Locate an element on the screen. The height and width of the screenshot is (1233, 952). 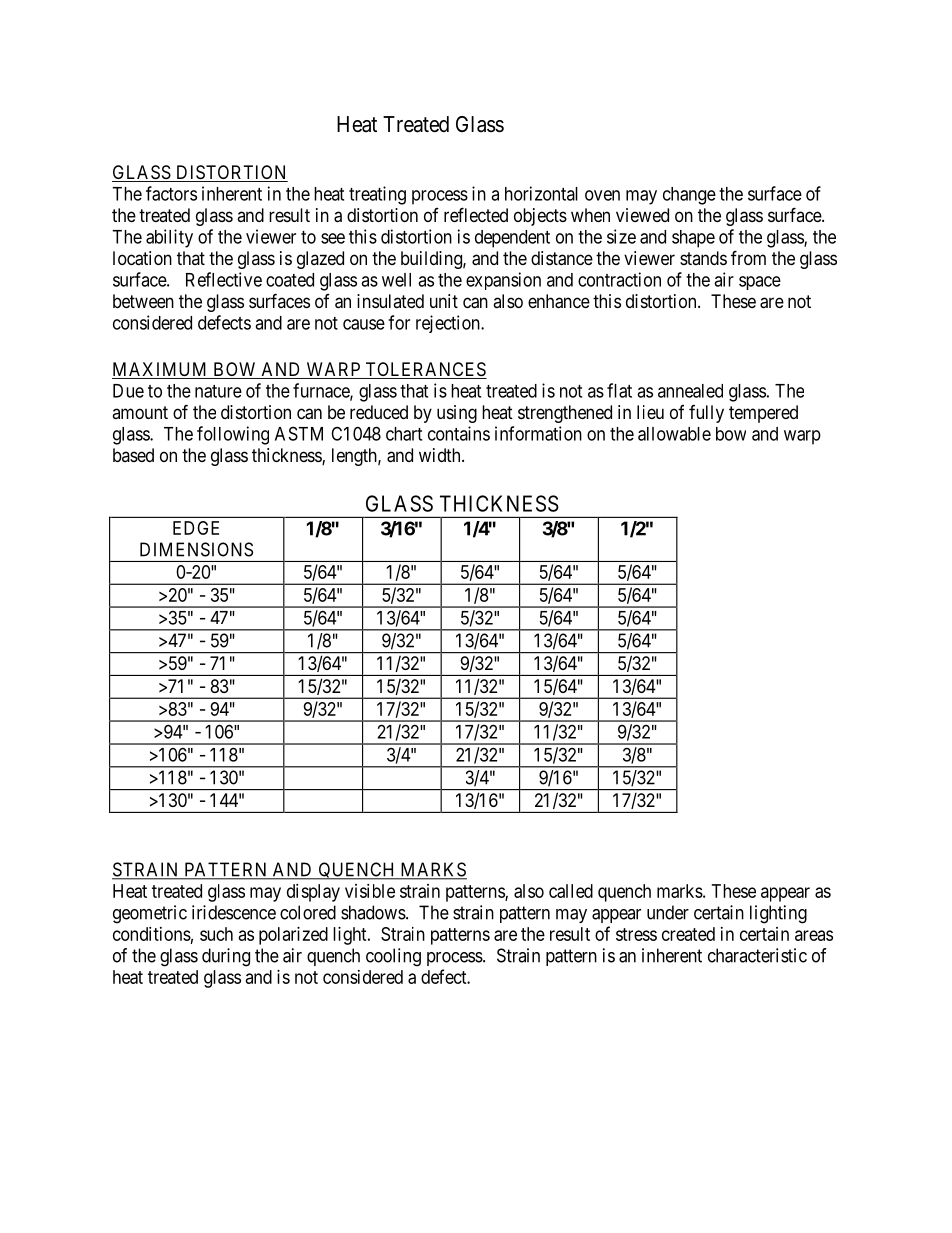
DIMENSIONS is located at coordinates (196, 549).
